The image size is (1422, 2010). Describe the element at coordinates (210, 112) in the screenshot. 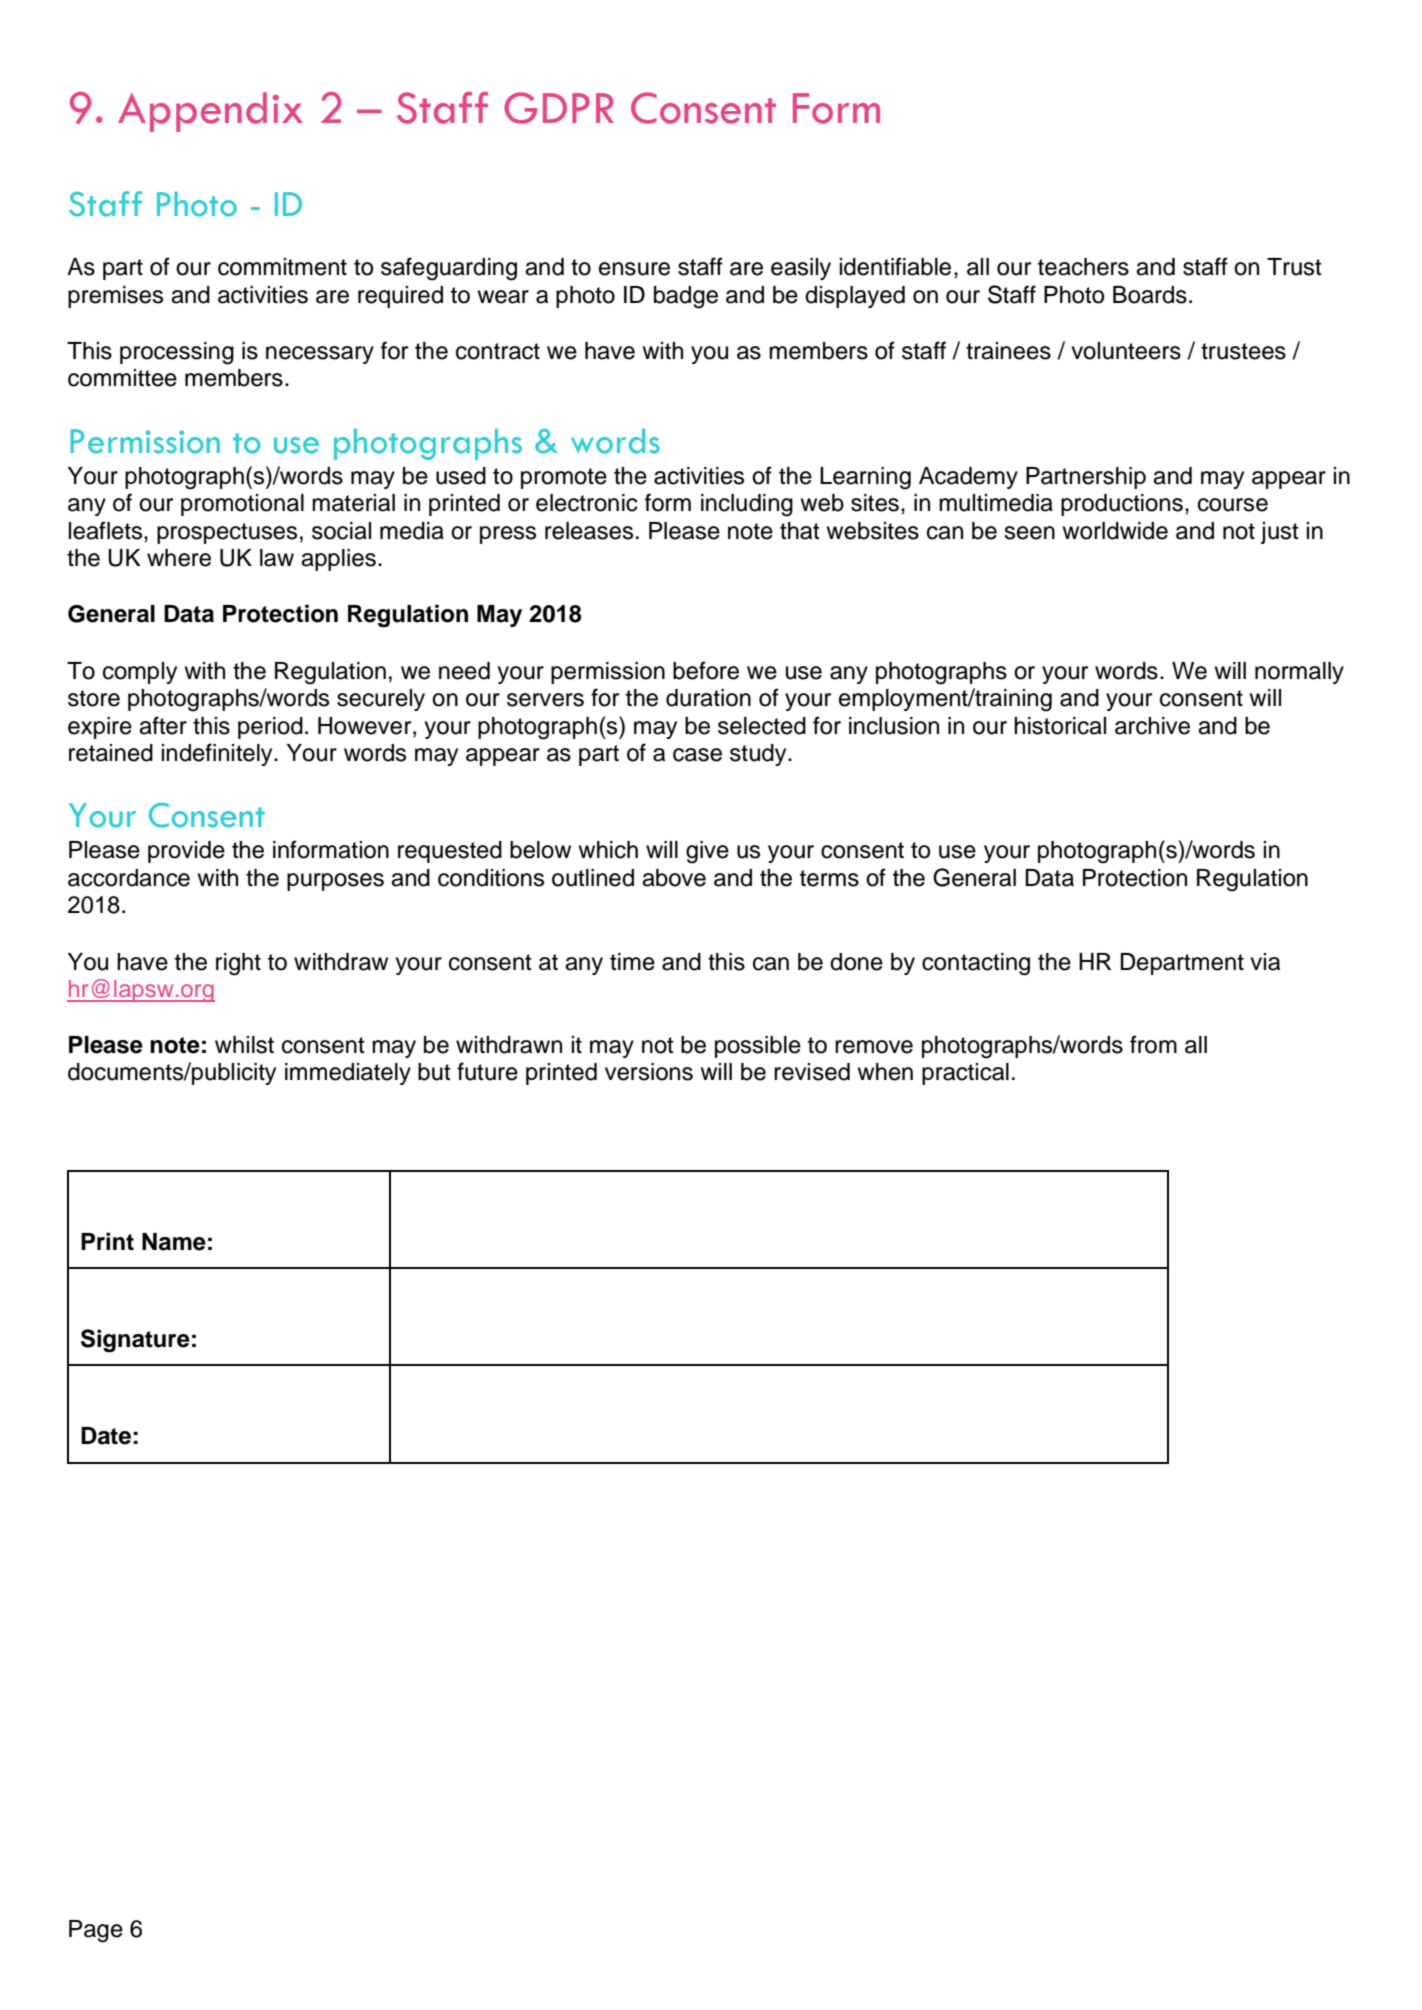

I see `Appendix` at that location.
